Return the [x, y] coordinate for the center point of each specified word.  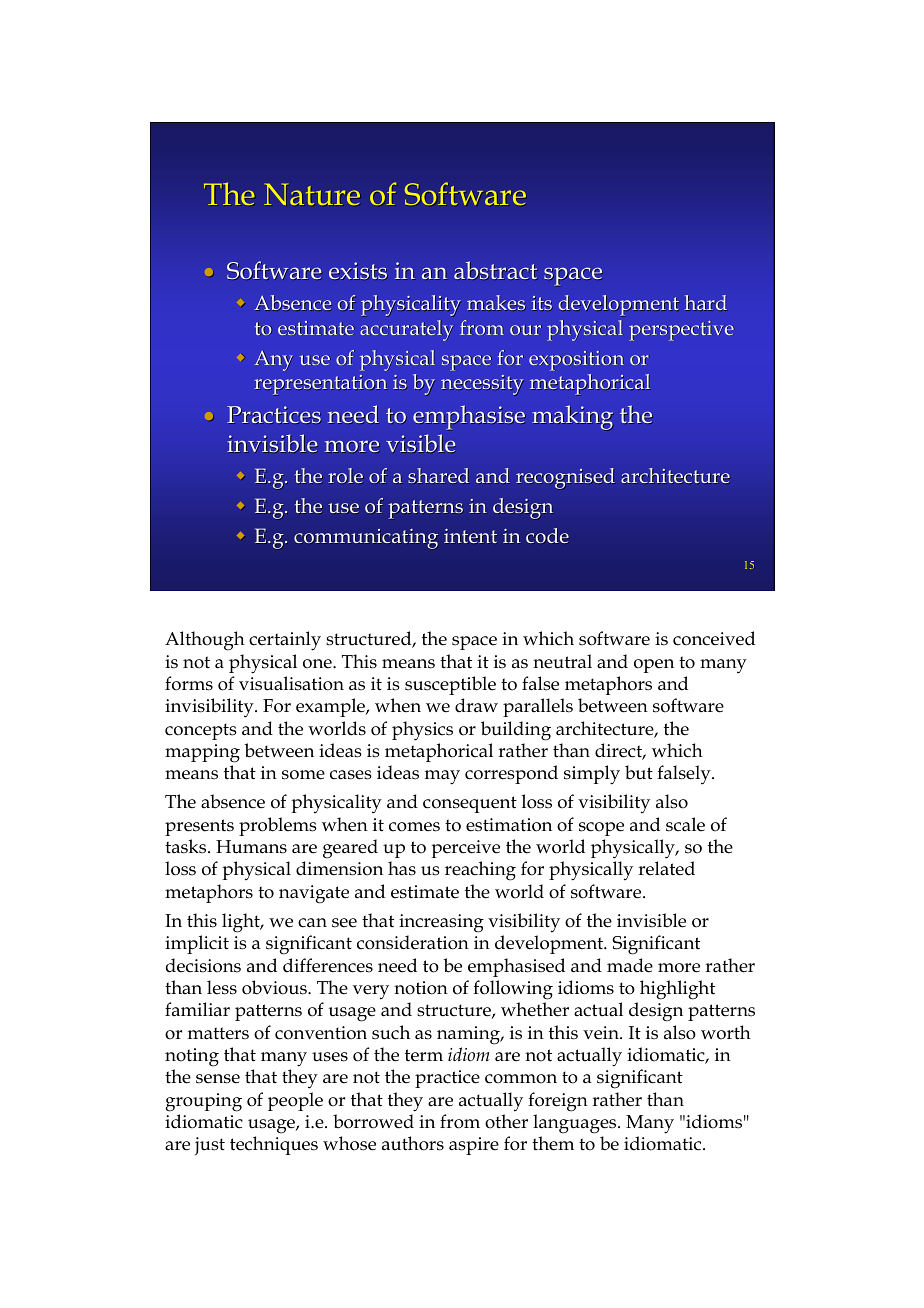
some [303, 775]
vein [602, 1033]
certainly [285, 641]
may [442, 777]
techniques [274, 1145]
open [654, 666]
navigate [314, 894]
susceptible [450, 685]
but [639, 772]
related [666, 868]
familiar [197, 1009]
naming [470, 1035]
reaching [480, 871]
